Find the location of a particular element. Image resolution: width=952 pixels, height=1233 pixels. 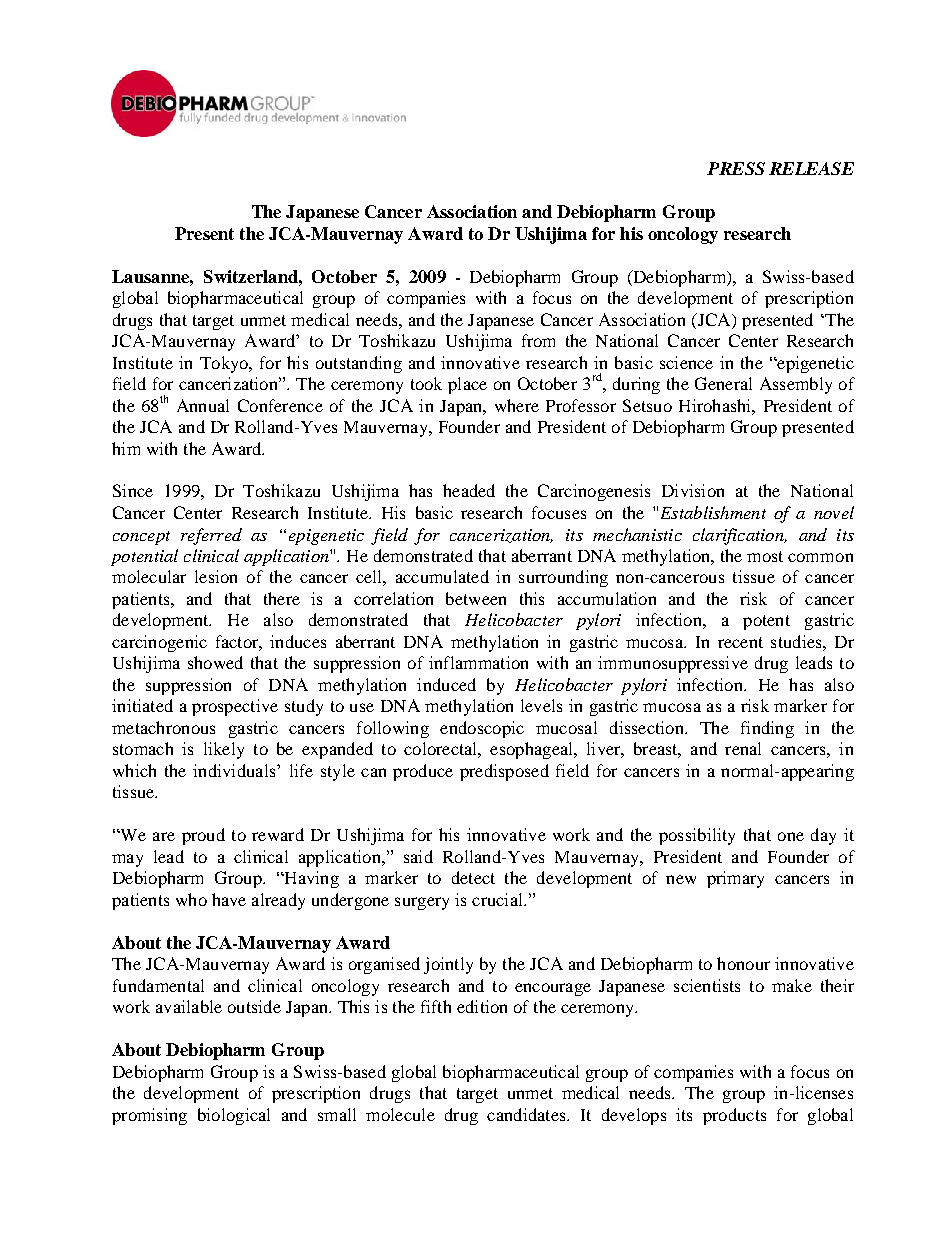

products is located at coordinates (734, 1116).
